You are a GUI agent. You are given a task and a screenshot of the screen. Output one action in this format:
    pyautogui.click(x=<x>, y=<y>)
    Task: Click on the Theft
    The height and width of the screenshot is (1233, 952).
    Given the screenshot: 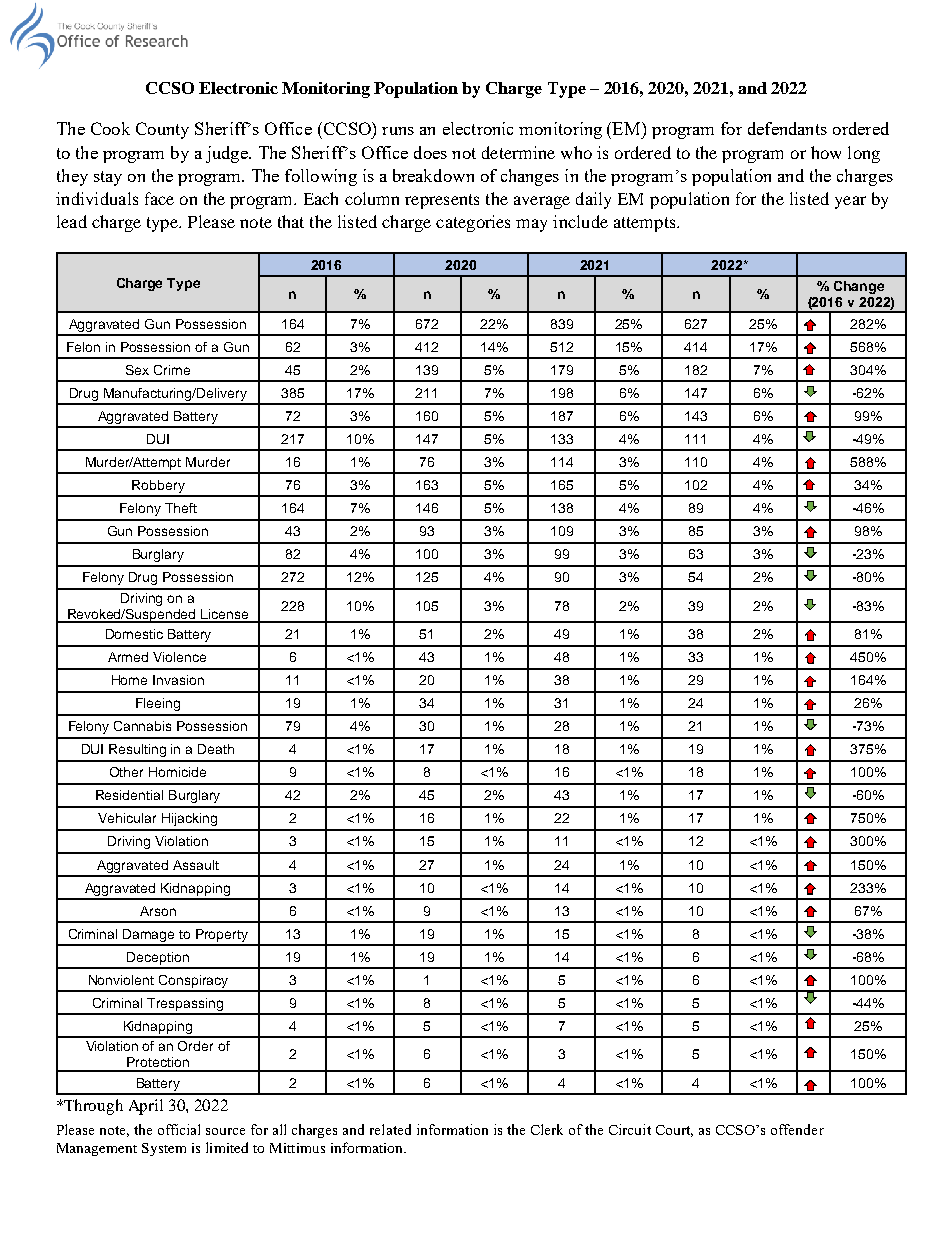 What is the action you would take?
    pyautogui.click(x=181, y=508)
